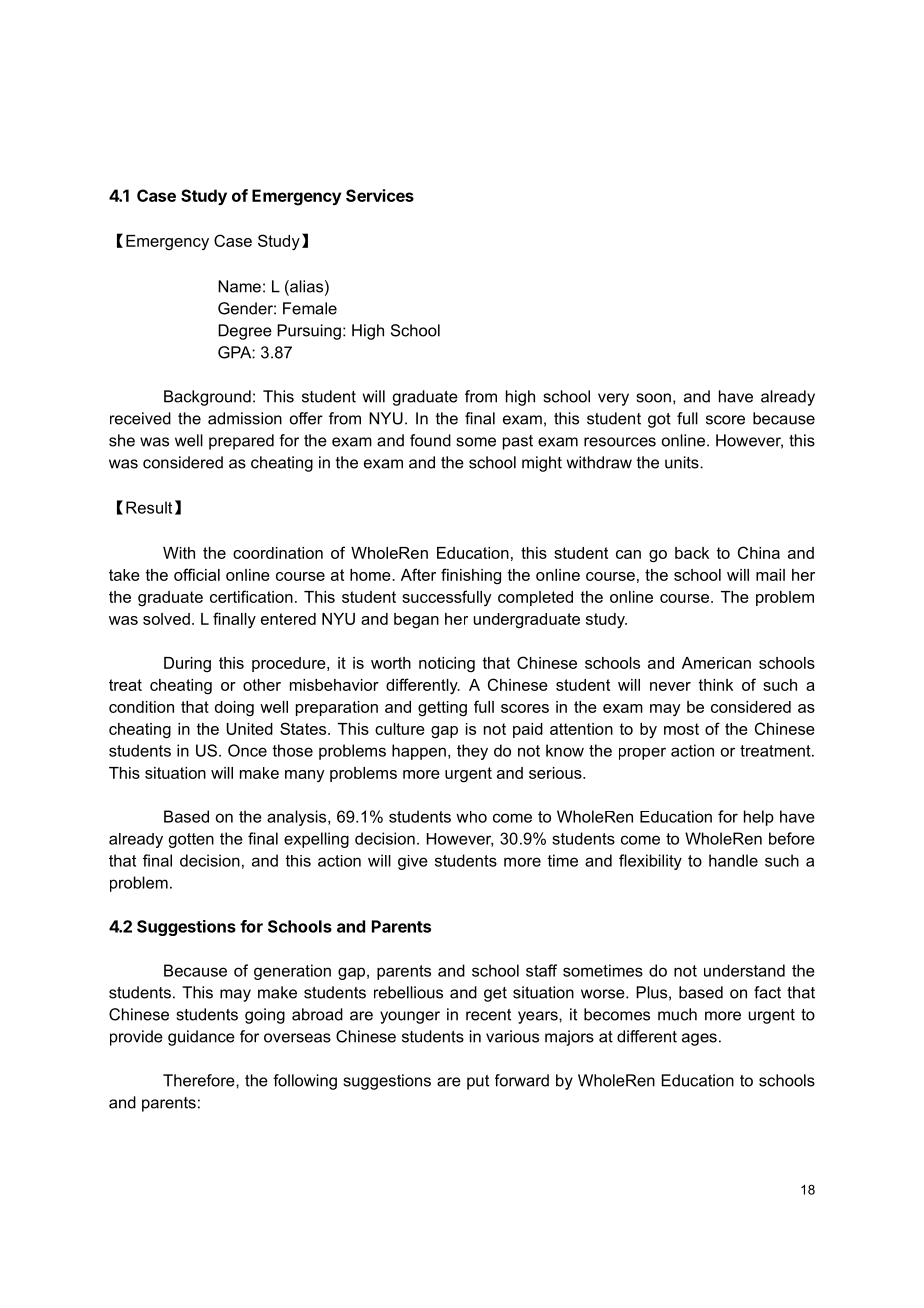 The width and height of the page is (924, 1308). What do you see at coordinates (201, 1038) in the page?
I see `guidance` at bounding box center [201, 1038].
